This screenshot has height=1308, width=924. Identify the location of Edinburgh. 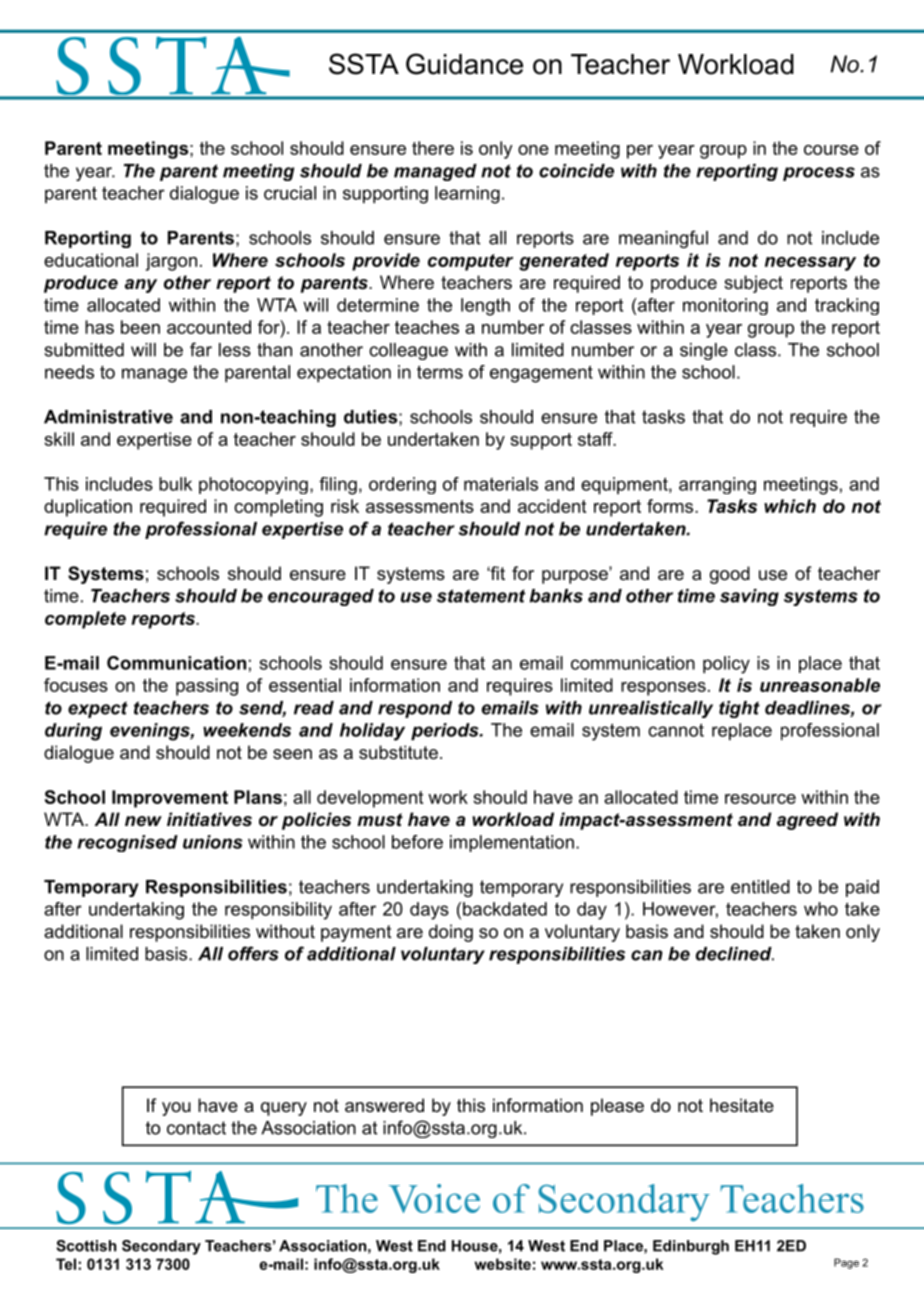
(691, 1247).
